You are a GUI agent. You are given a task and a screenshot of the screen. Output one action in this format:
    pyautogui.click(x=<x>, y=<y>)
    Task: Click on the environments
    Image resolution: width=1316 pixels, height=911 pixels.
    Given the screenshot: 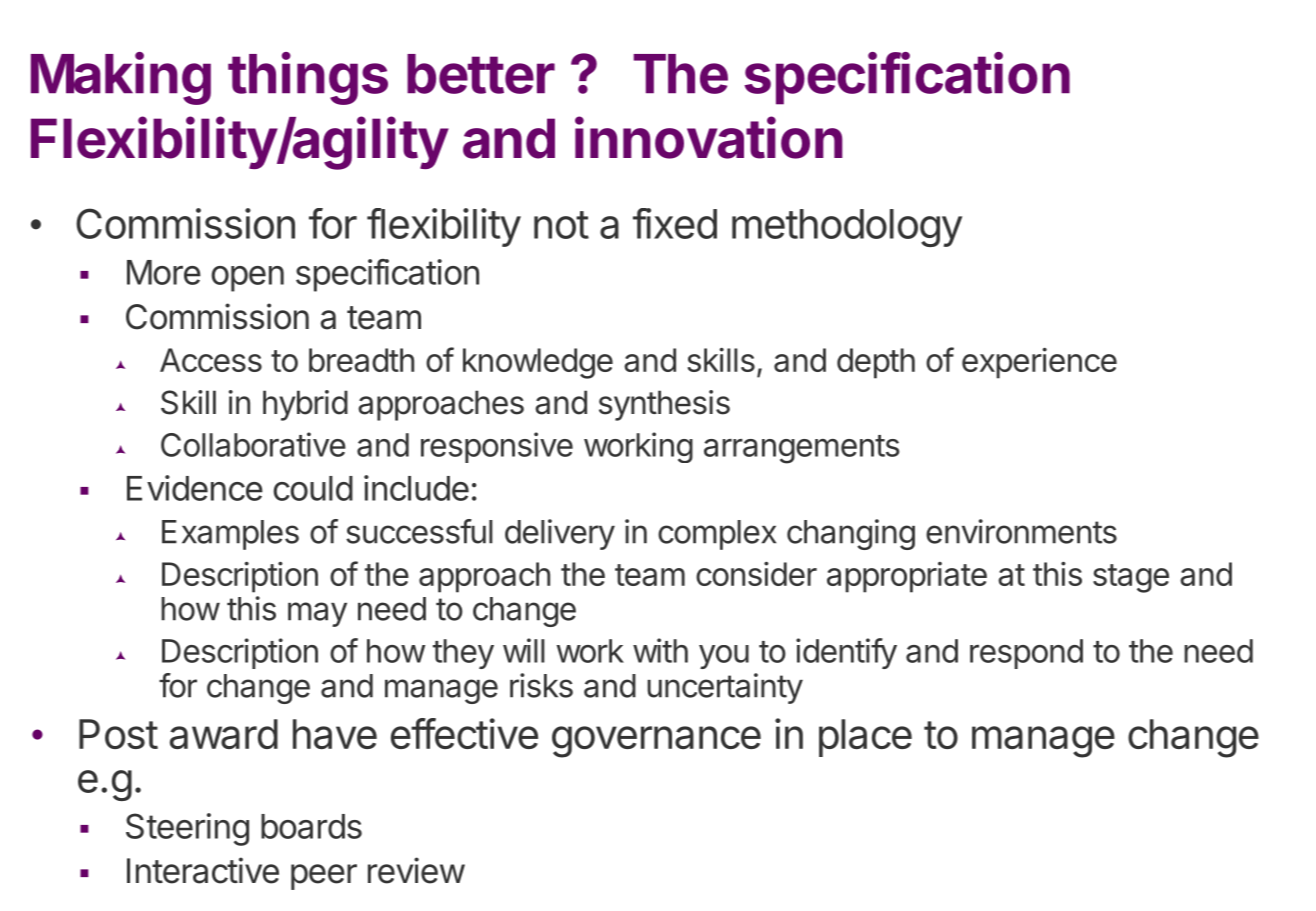 What is the action you would take?
    pyautogui.click(x=1021, y=531)
